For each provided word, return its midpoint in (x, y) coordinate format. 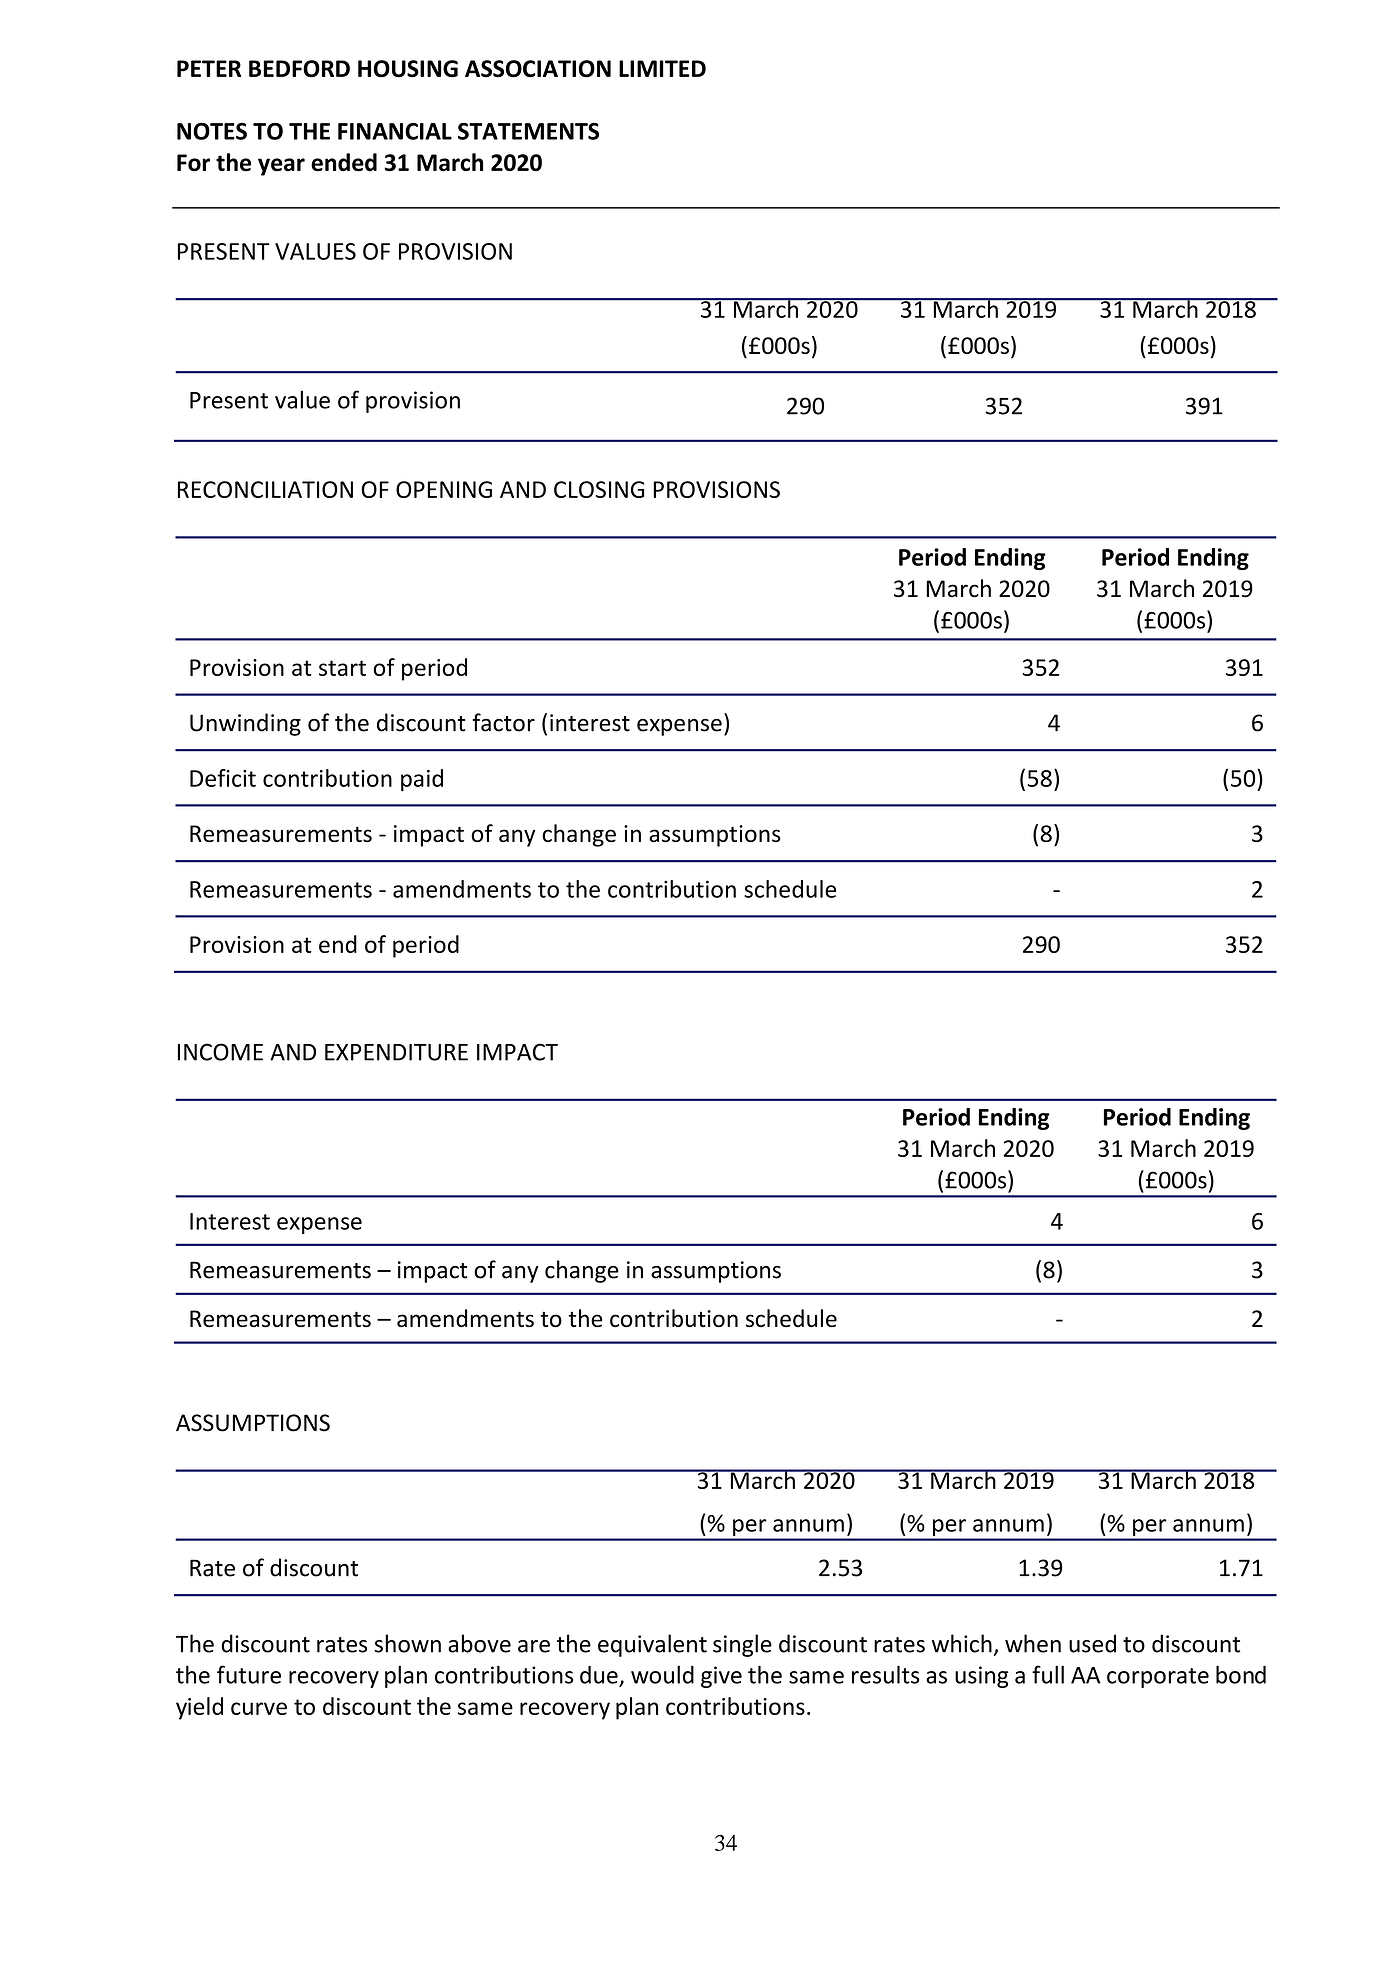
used (1092, 1643)
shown (407, 1643)
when (1033, 1643)
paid (422, 780)
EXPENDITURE (396, 1052)
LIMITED (662, 68)
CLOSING (599, 489)
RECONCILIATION (265, 489)
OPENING (444, 489)
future (249, 1674)
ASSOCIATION (538, 69)
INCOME (220, 1052)
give (721, 1677)
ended (344, 162)
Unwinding (245, 724)
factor (504, 722)
